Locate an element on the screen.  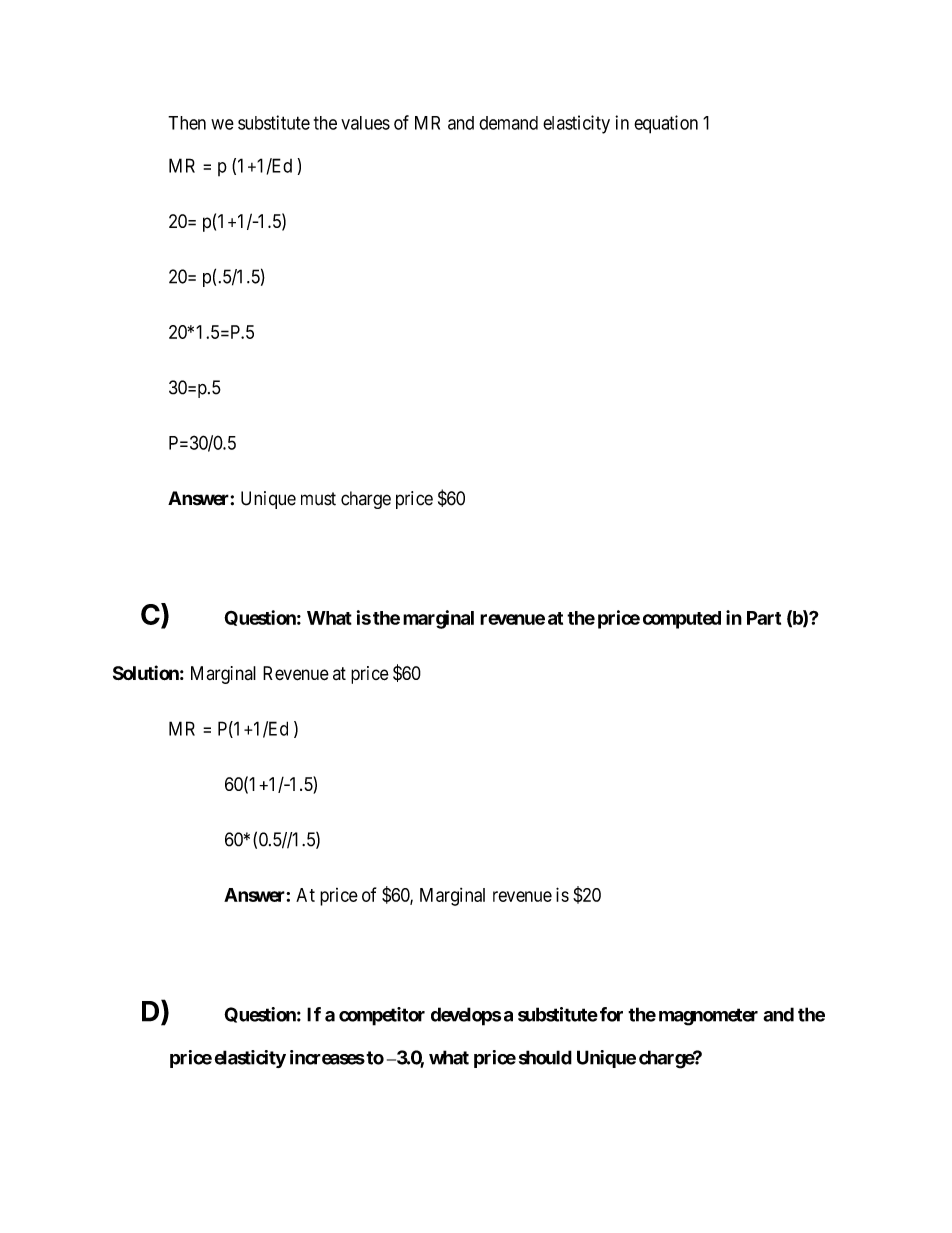
equation is located at coordinates (666, 124).
